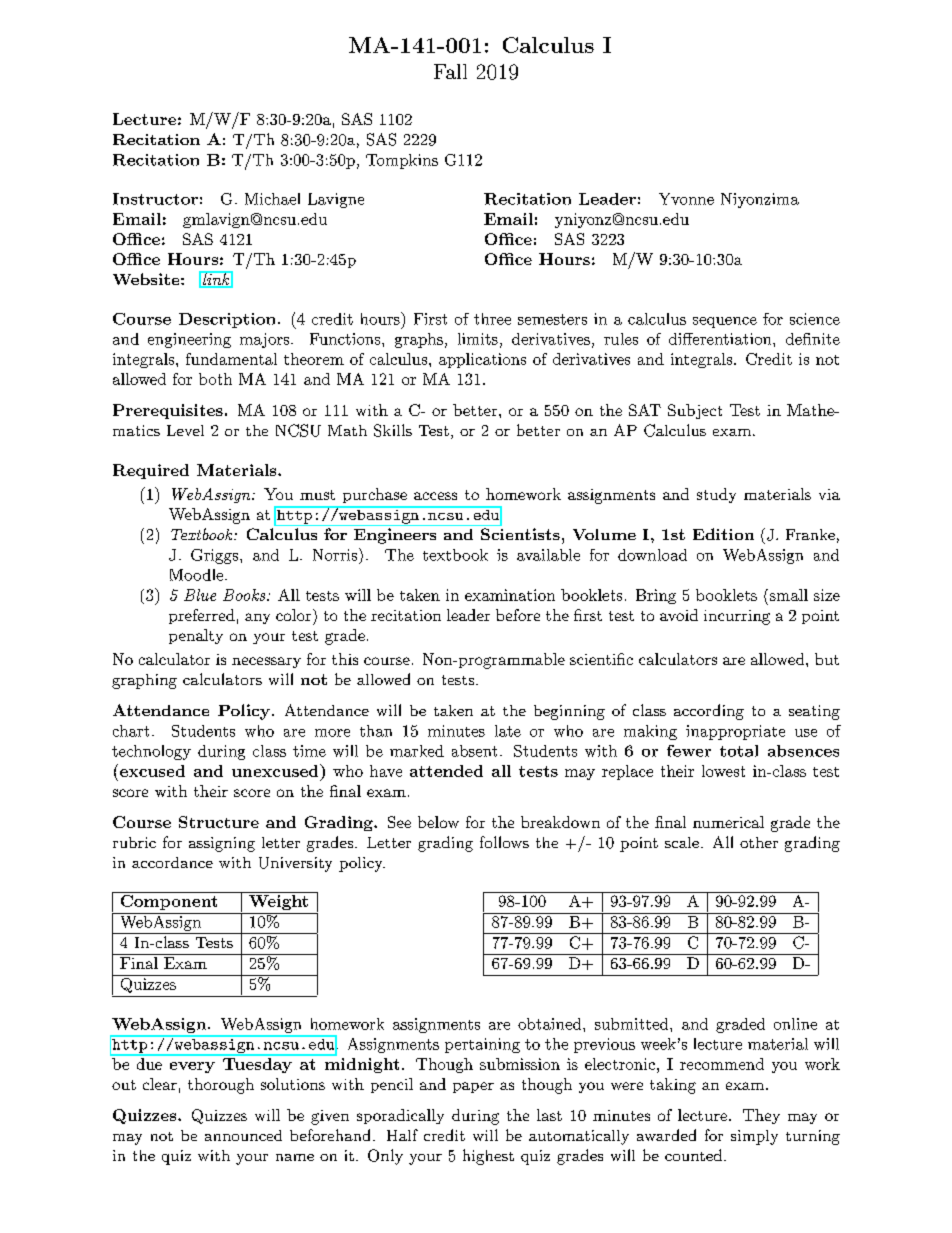  I want to click on simply, so click(754, 1137).
